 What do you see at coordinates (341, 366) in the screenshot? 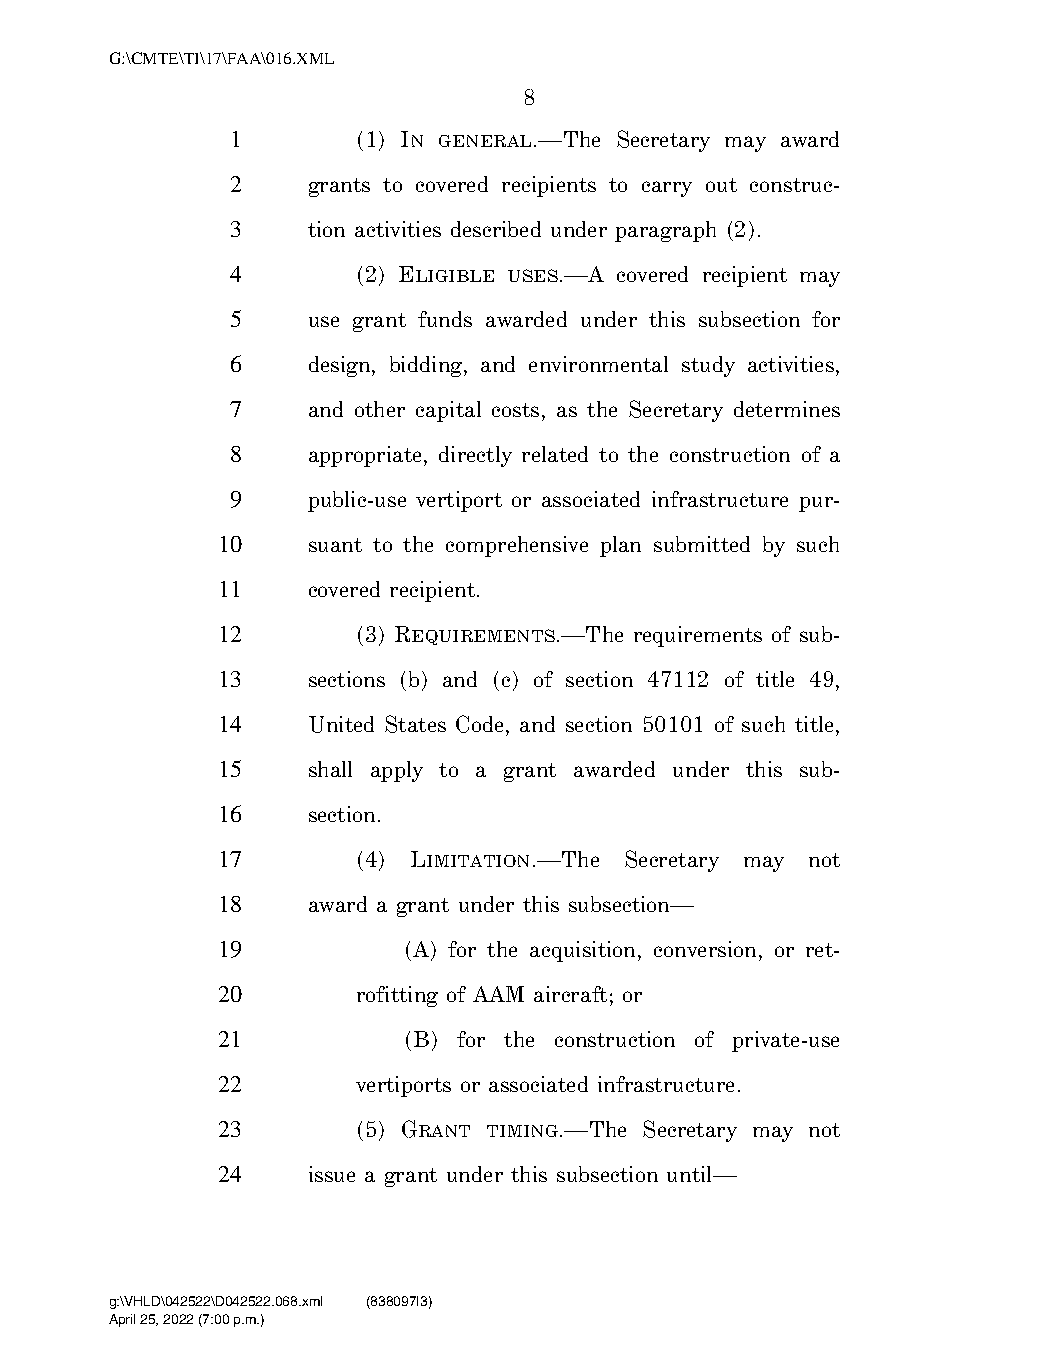
I see `design` at bounding box center [341, 366].
